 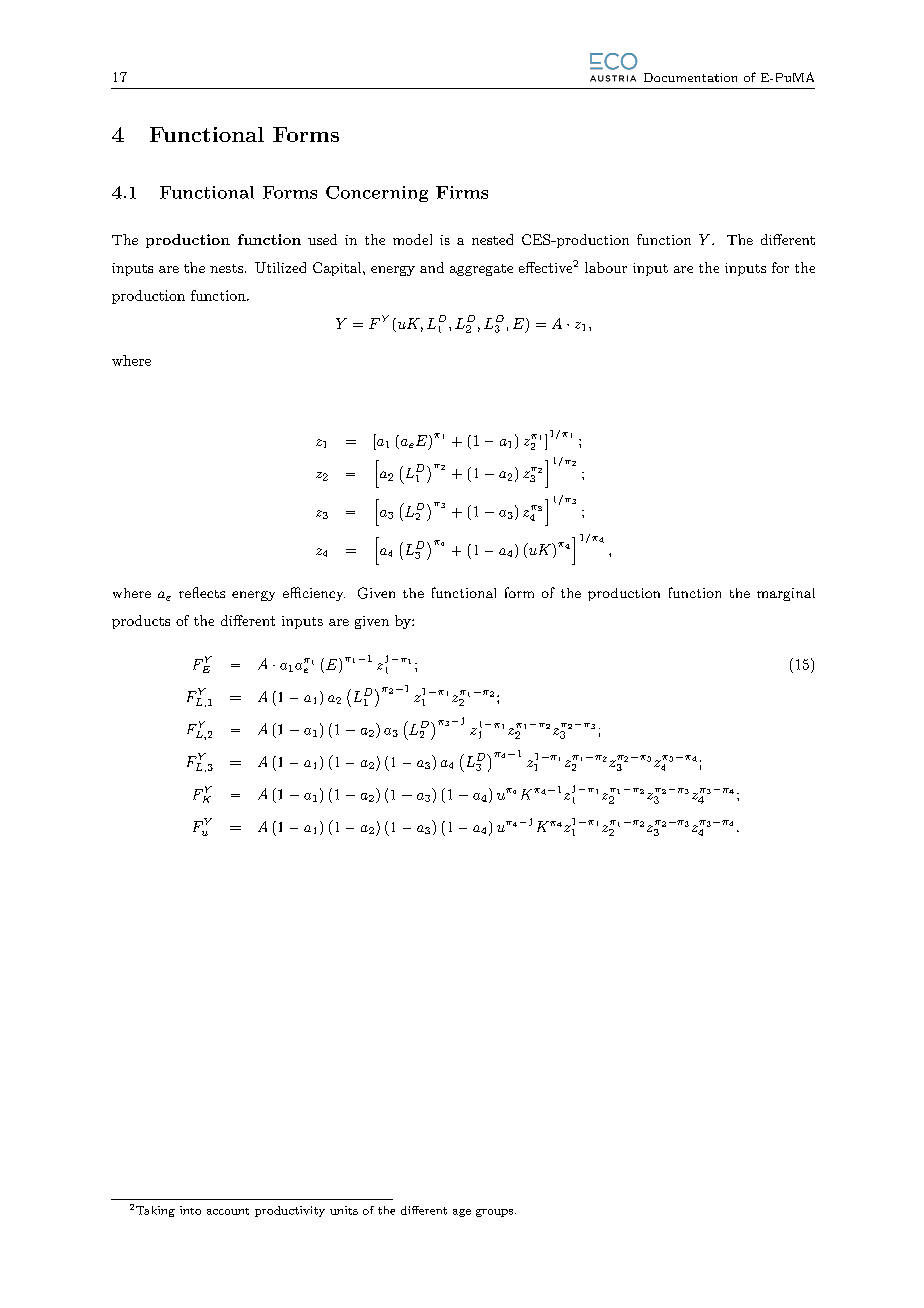 What do you see at coordinates (141, 622) in the screenshot?
I see `products` at bounding box center [141, 622].
